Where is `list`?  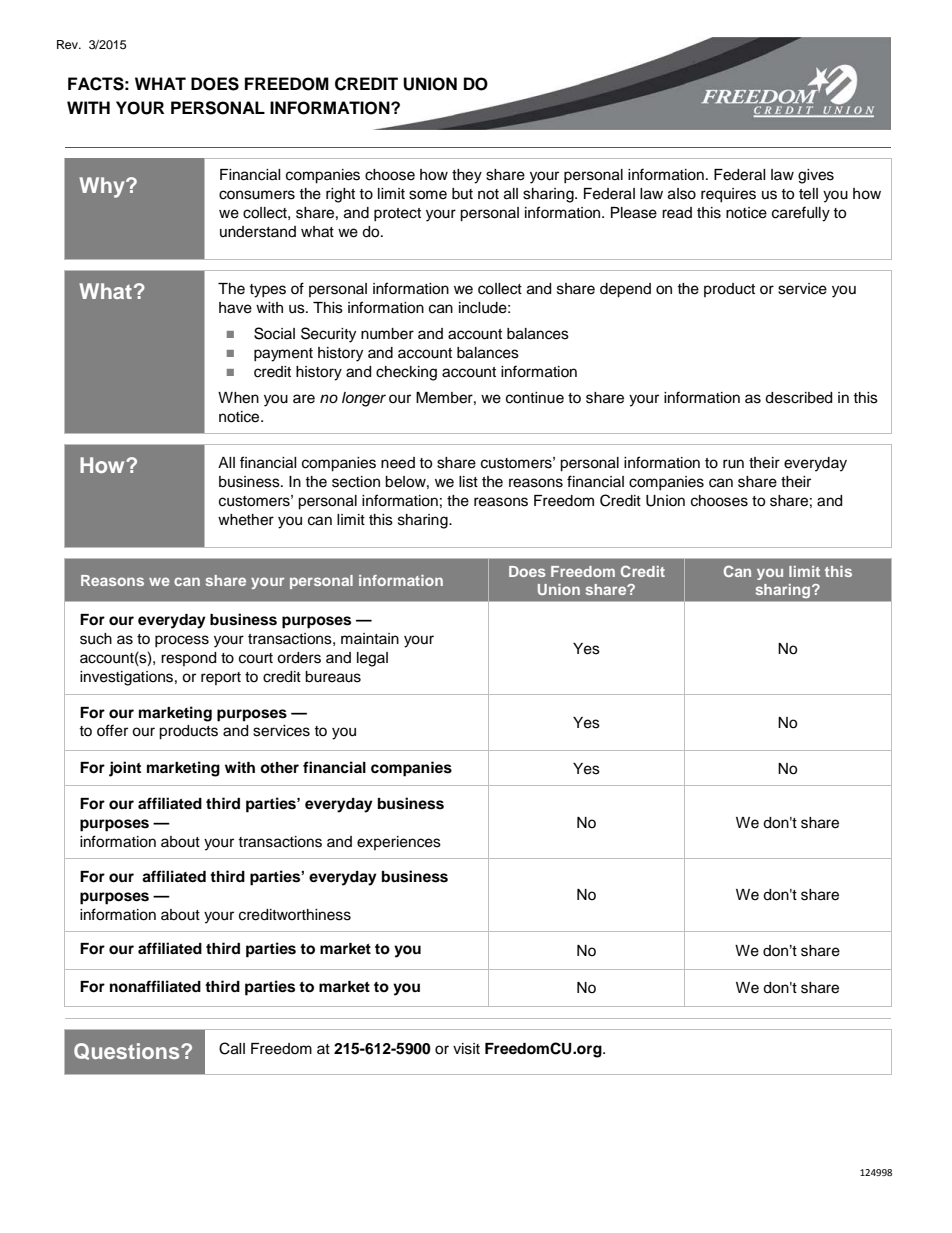
list is located at coordinates (468, 482).
